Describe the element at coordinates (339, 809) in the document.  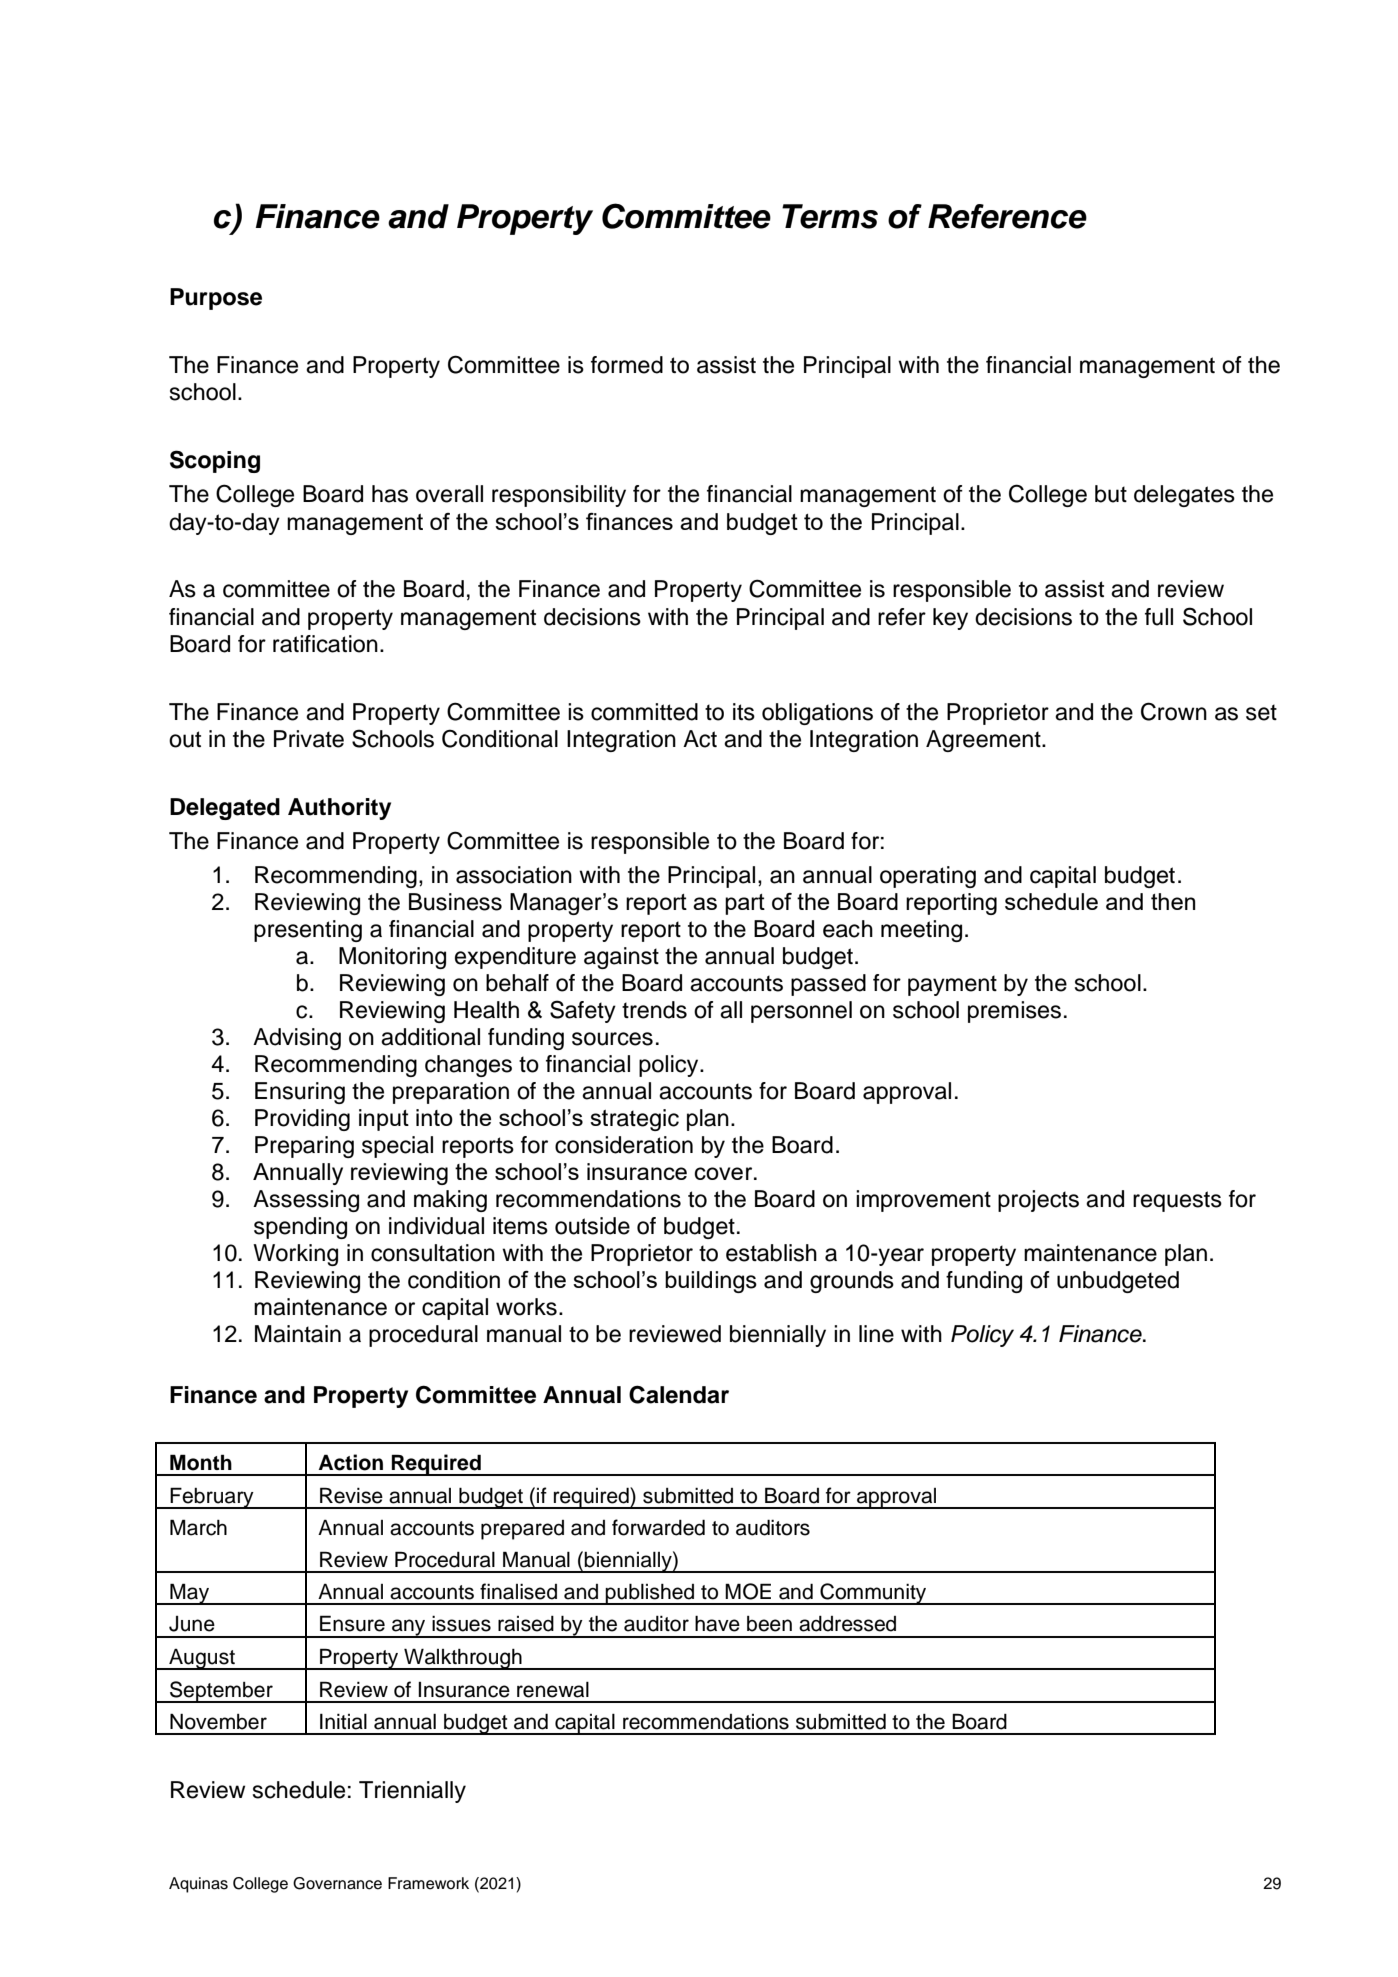
I see `Authority` at that location.
